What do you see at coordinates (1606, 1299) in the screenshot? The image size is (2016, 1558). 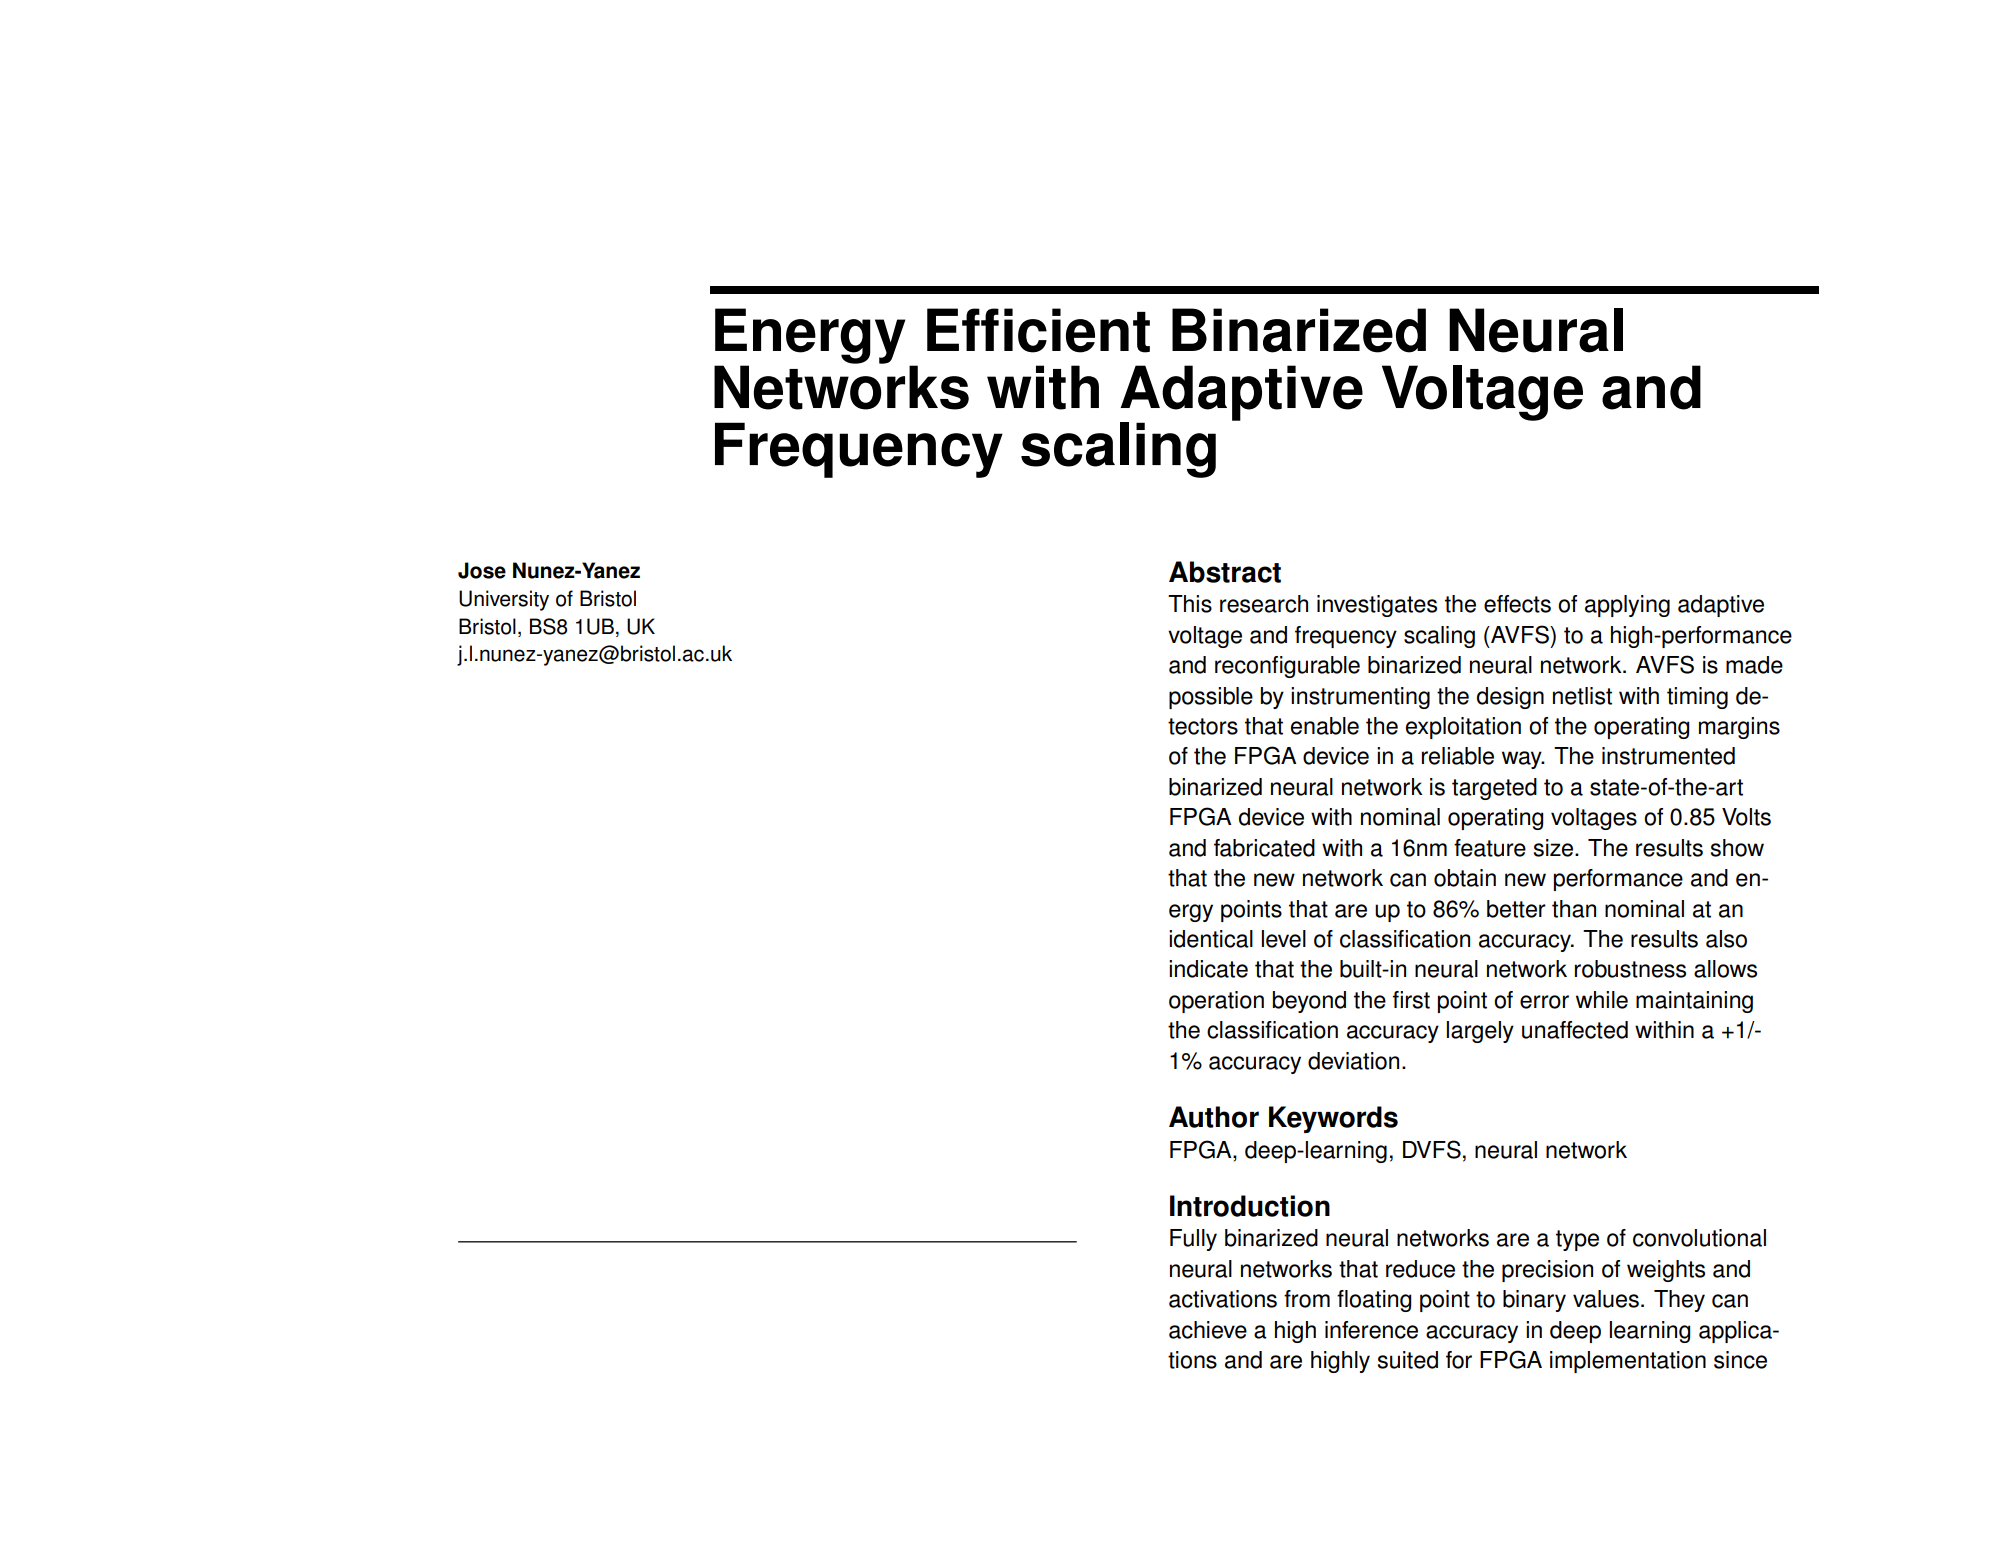 I see `values` at bounding box center [1606, 1299].
